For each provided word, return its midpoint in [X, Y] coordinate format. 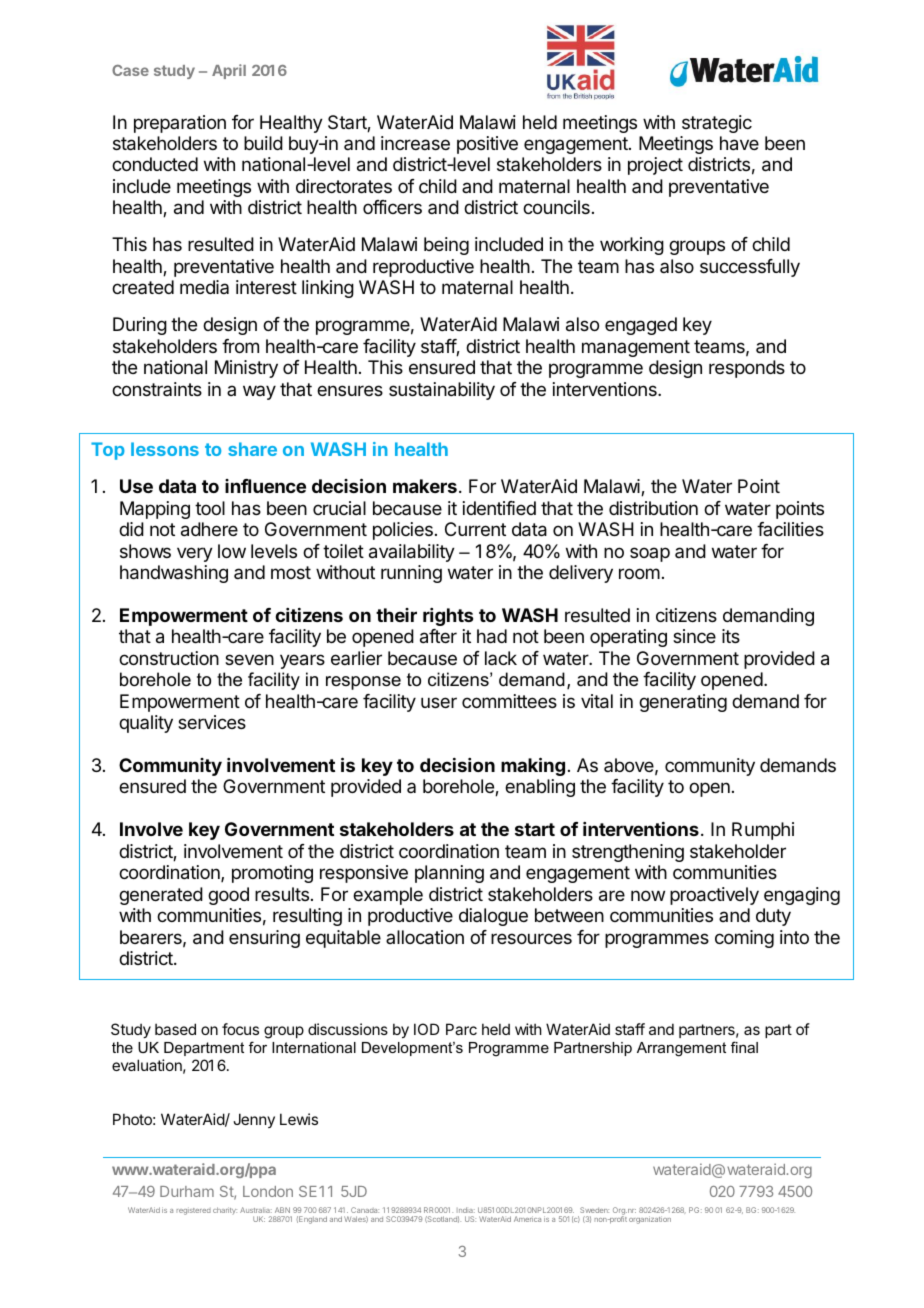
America [527, 1219]
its [731, 636]
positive [487, 145]
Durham [187, 1191]
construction [169, 658]
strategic [717, 124]
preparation [180, 124]
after [438, 636]
